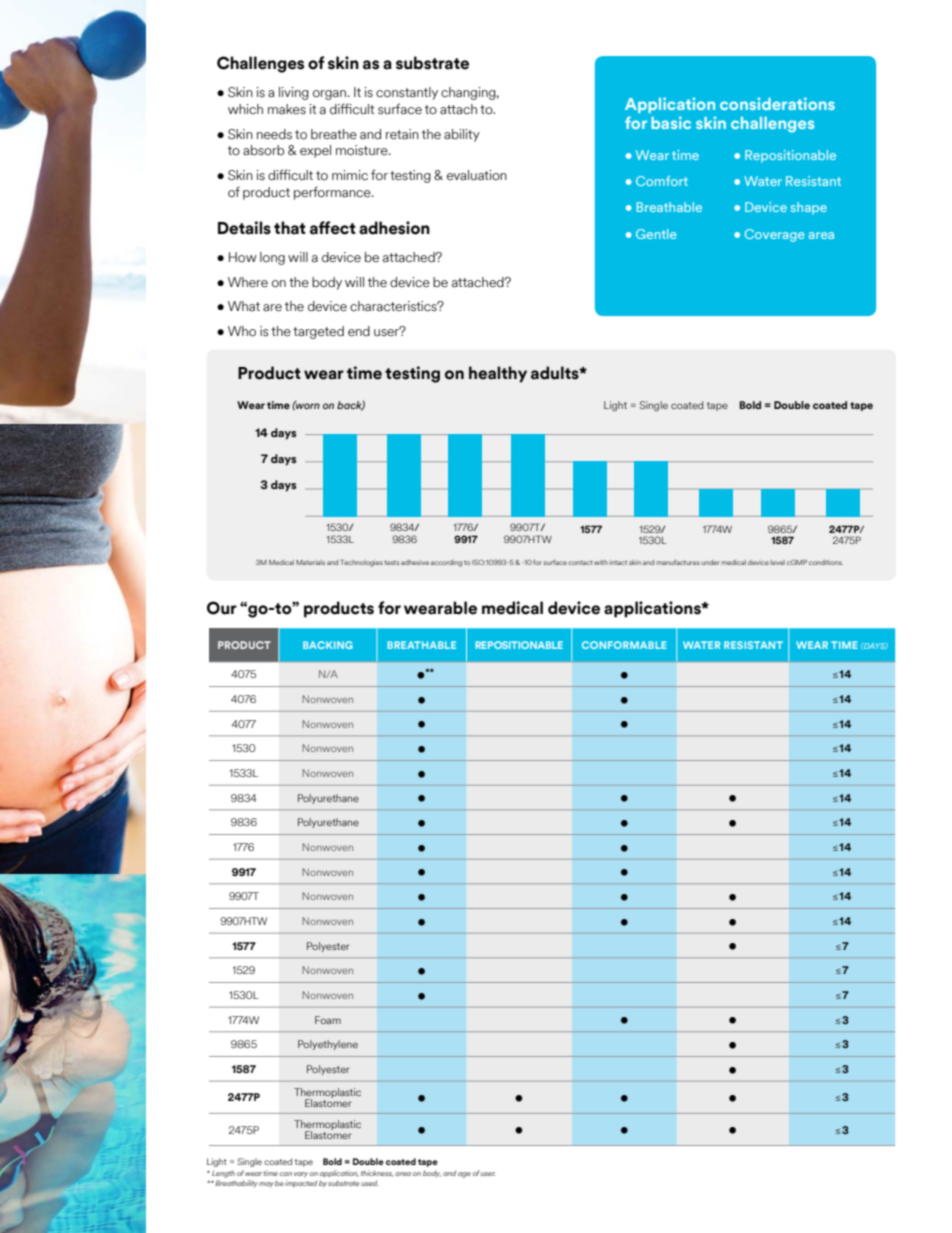 The height and width of the screenshot is (1233, 952). What do you see at coordinates (477, 175) in the screenshot?
I see `evaluation` at bounding box center [477, 175].
